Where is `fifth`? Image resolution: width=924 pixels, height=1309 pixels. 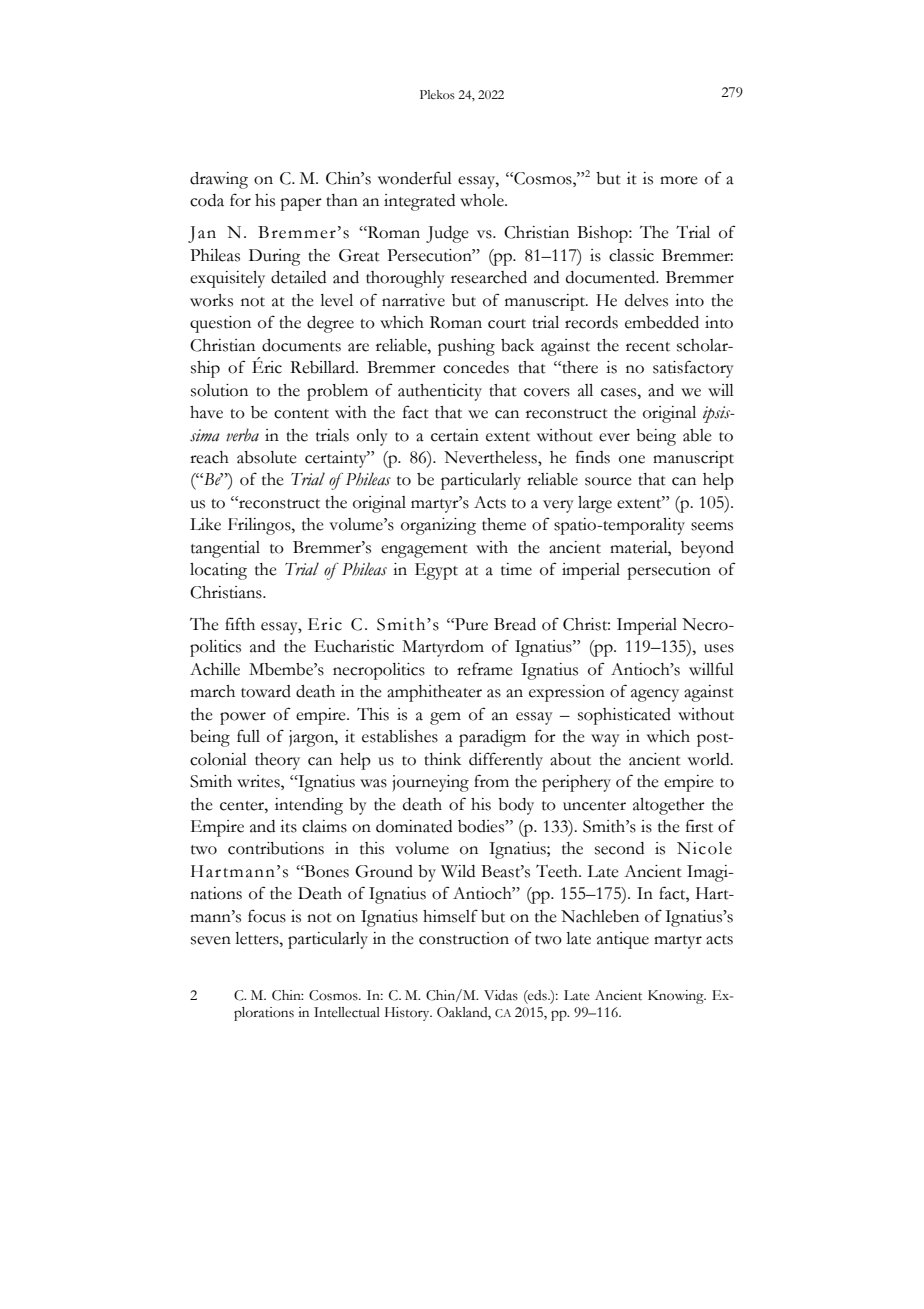 fifth is located at coordinates (240, 624).
